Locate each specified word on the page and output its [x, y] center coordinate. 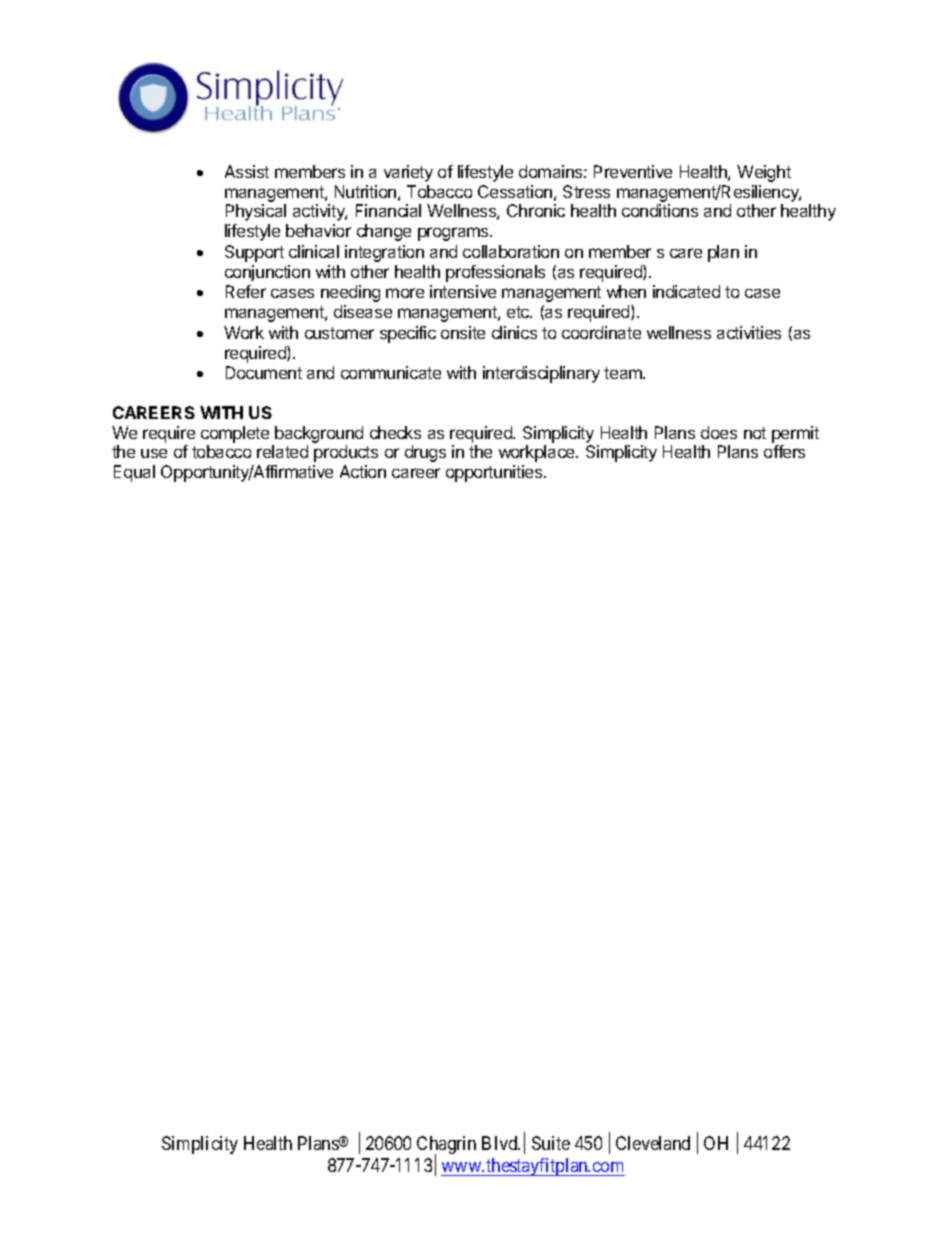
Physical [256, 212]
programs [454, 234]
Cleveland [653, 1143]
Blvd [501, 1143]
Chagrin [446, 1147]
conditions [660, 210]
